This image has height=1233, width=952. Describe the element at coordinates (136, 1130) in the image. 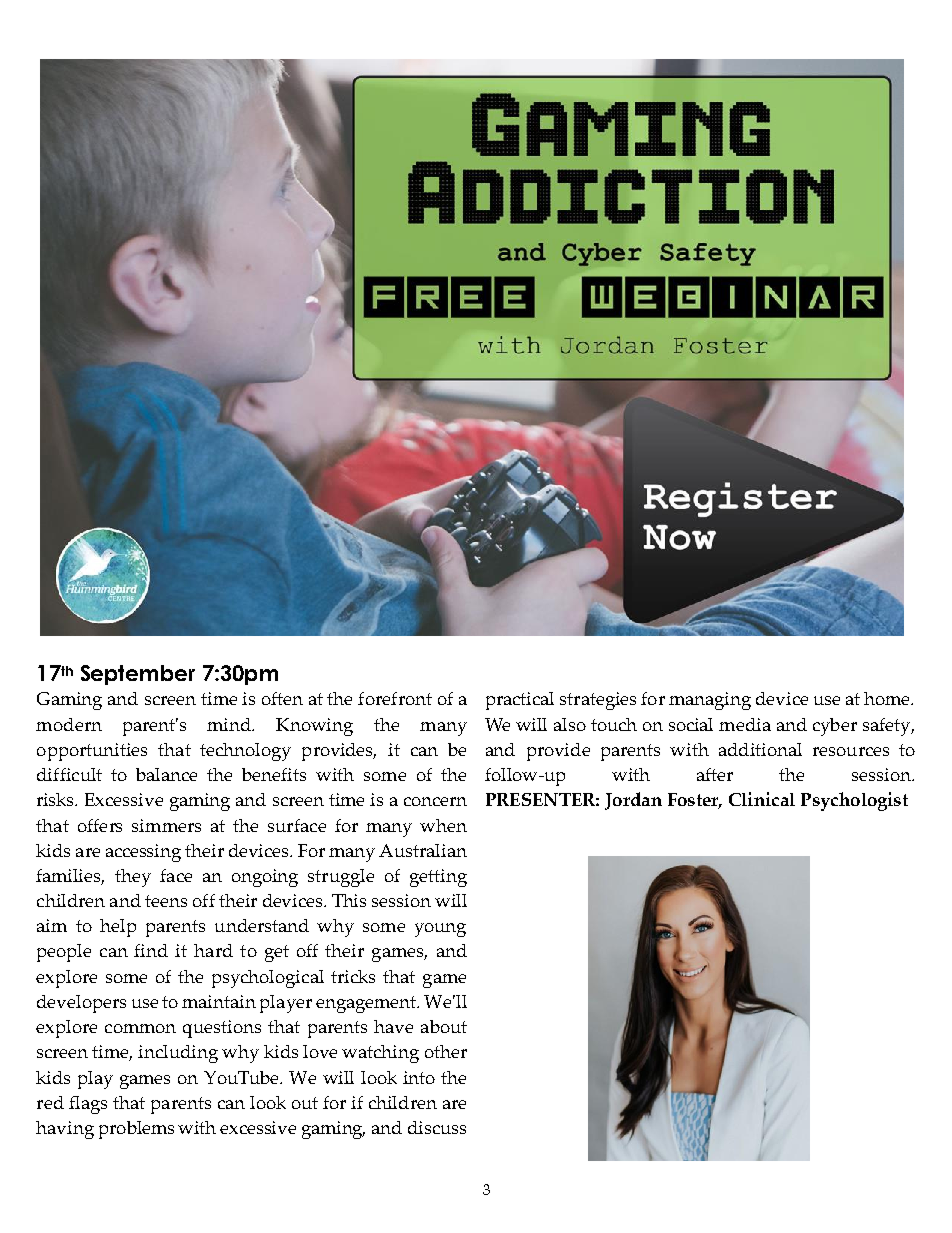

I see `problems` at that location.
